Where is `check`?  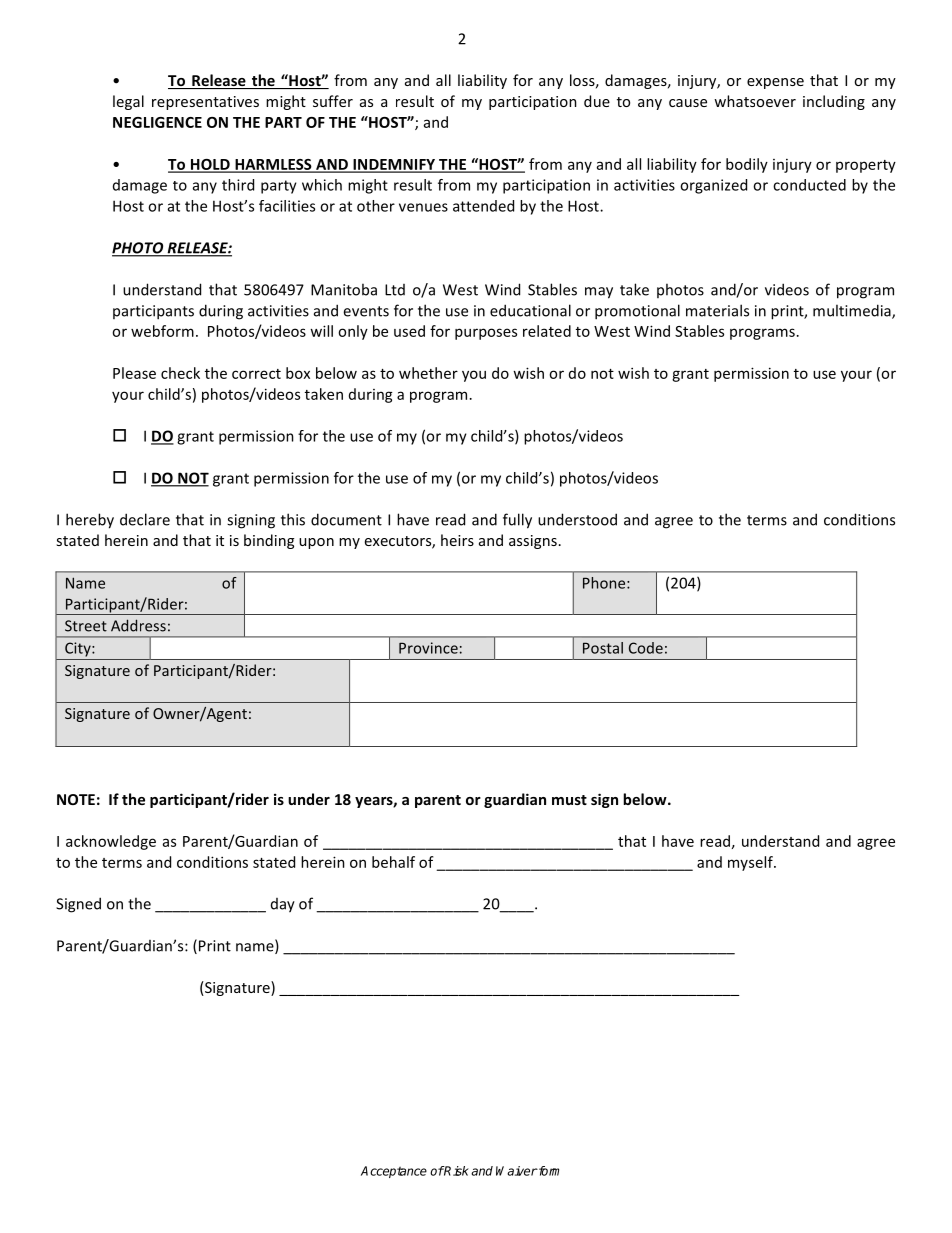 check is located at coordinates (180, 373).
